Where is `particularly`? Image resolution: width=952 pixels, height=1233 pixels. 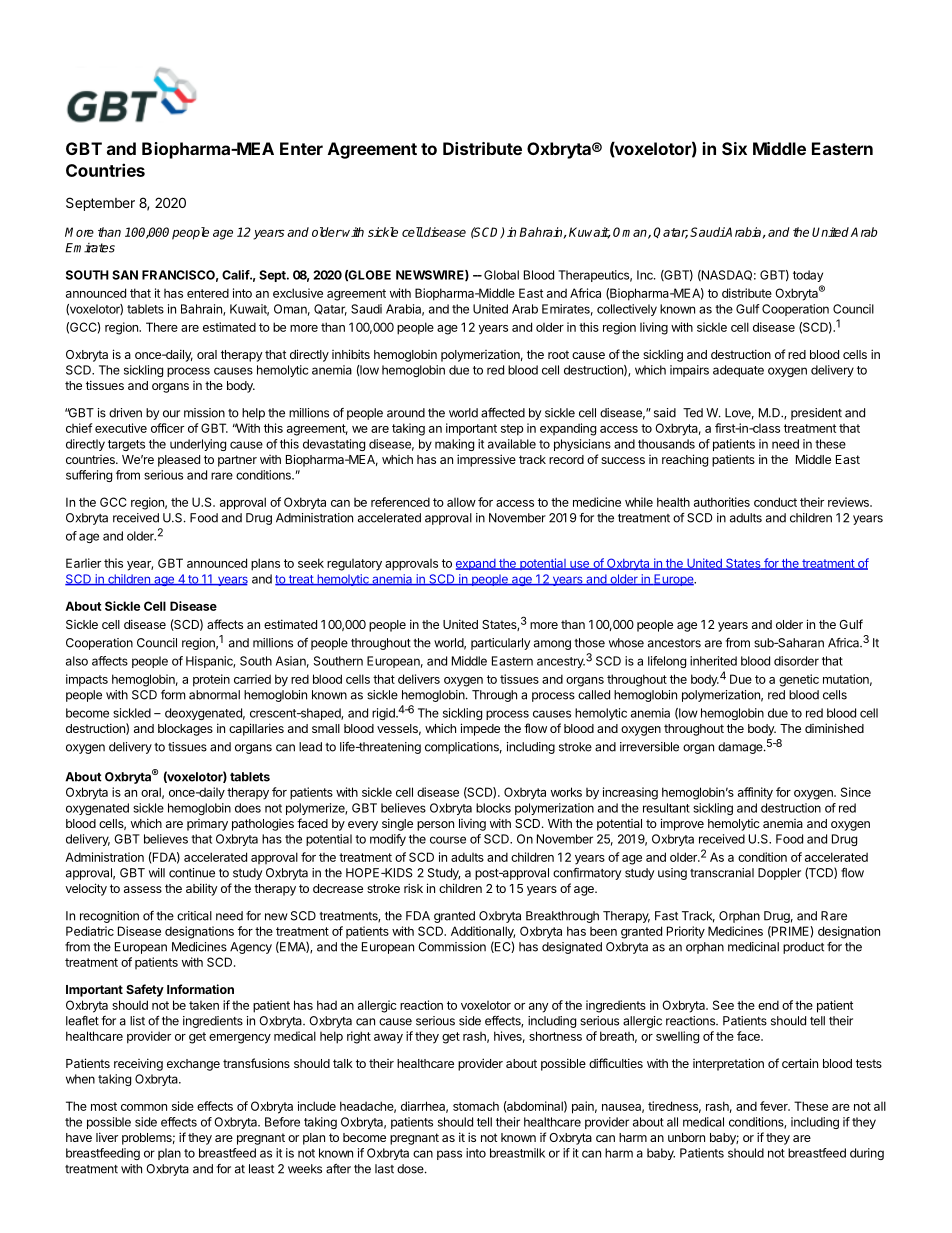
particularly is located at coordinates (500, 644).
